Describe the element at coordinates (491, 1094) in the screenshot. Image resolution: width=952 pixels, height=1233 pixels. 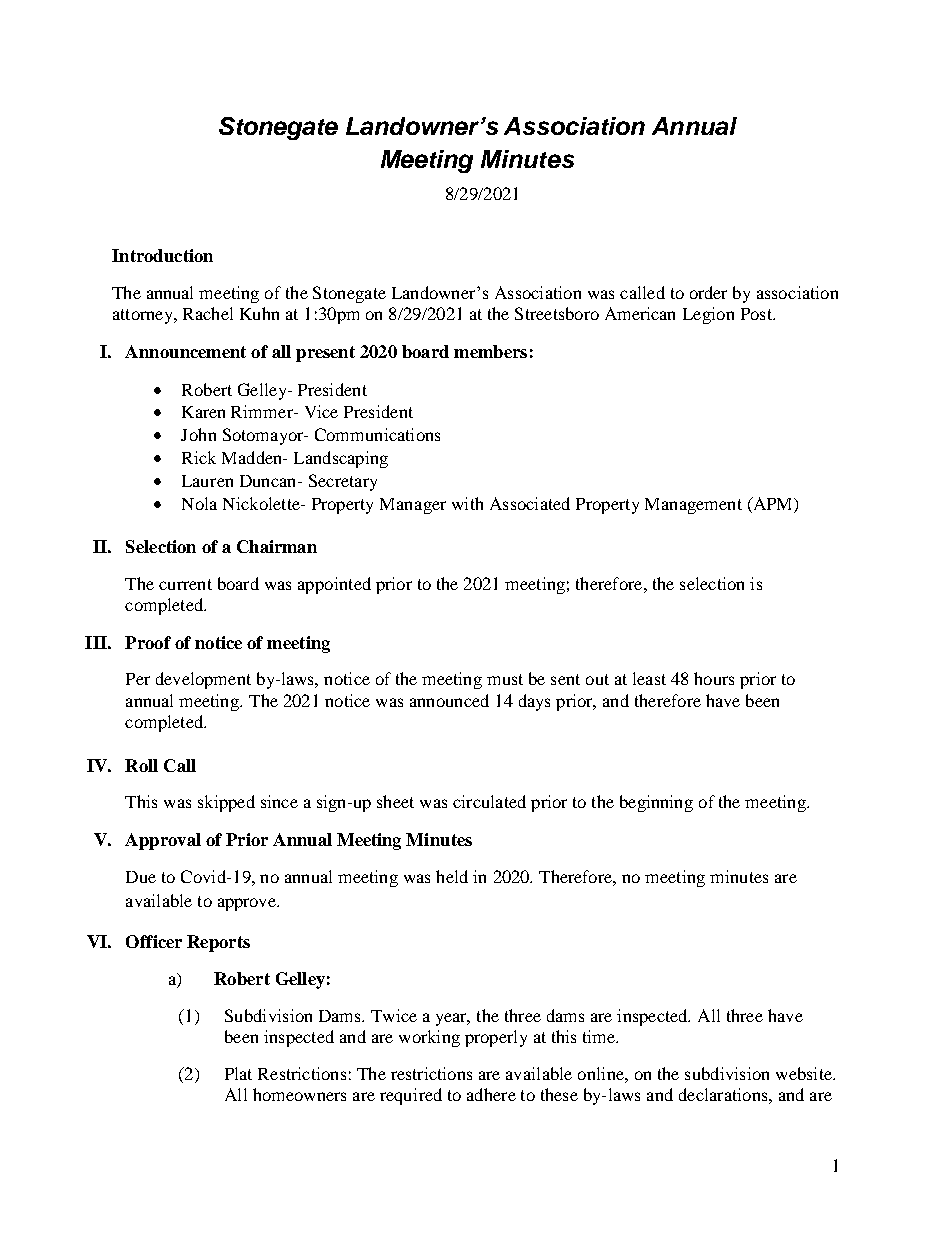
I see `adhere` at that location.
